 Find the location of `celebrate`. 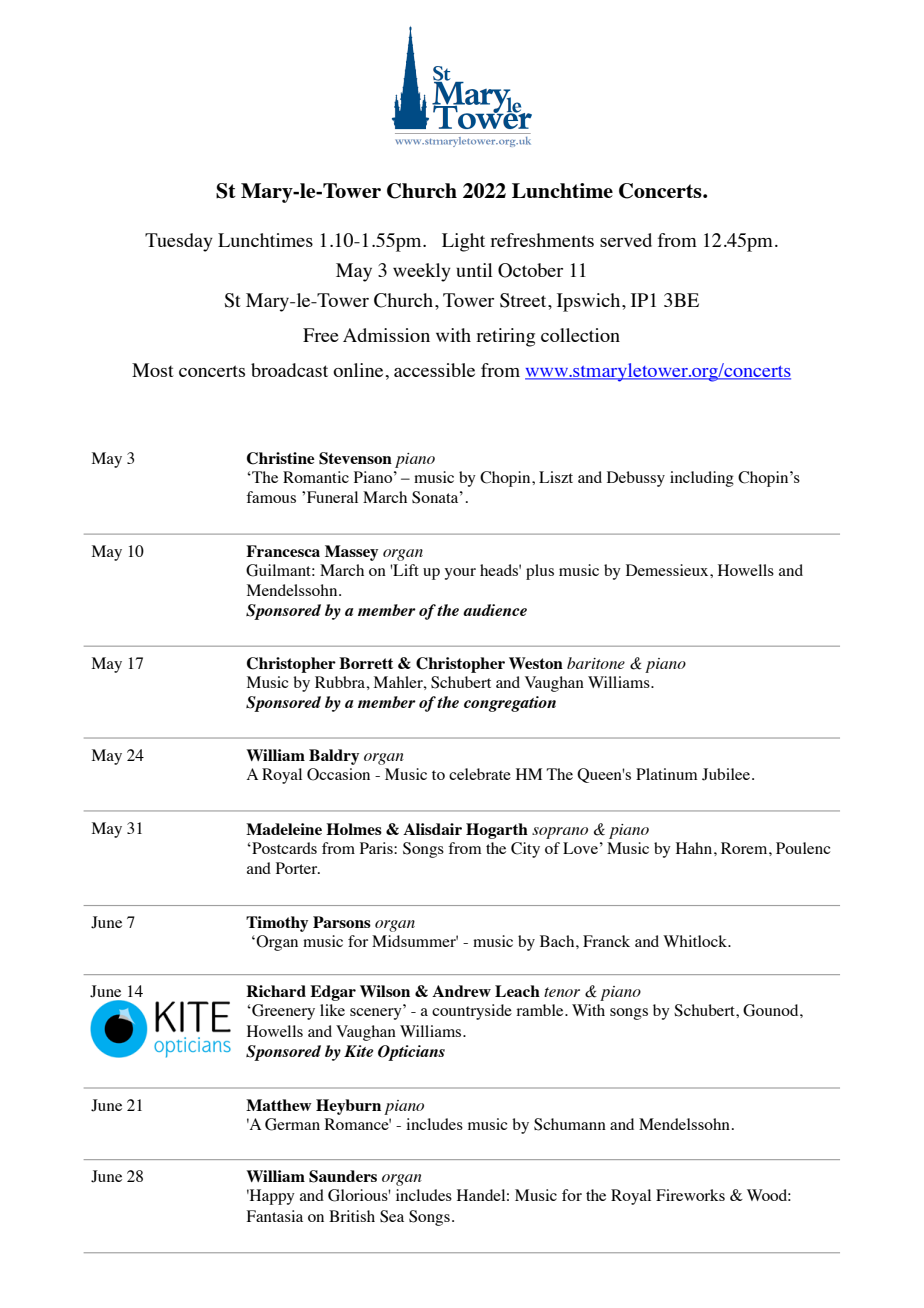

celebrate is located at coordinates (480, 774).
